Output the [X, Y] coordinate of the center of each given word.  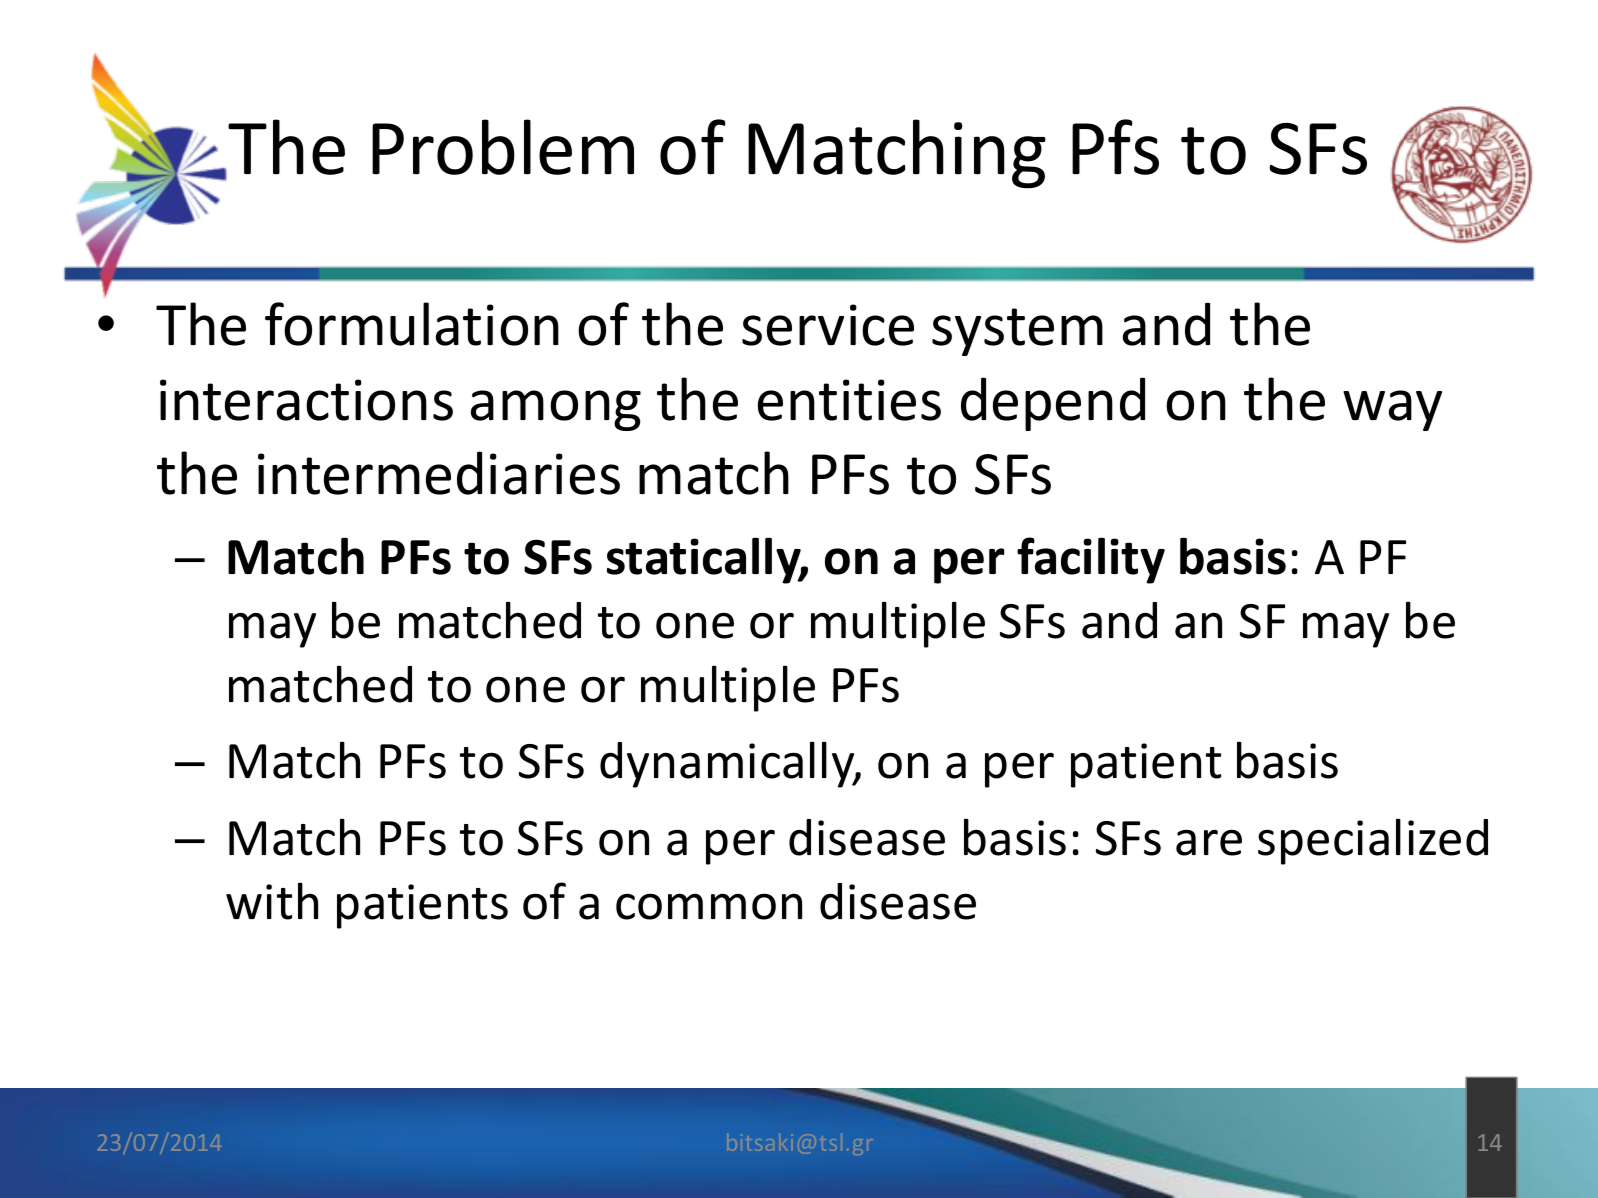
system [1017, 332]
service [828, 325]
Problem [503, 147]
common [709, 906]
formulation [412, 324]
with [272, 901]
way [1392, 410]
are [1209, 842]
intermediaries [439, 473]
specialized [1373, 841]
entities [849, 400]
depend [1053, 404]
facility [1091, 560]
